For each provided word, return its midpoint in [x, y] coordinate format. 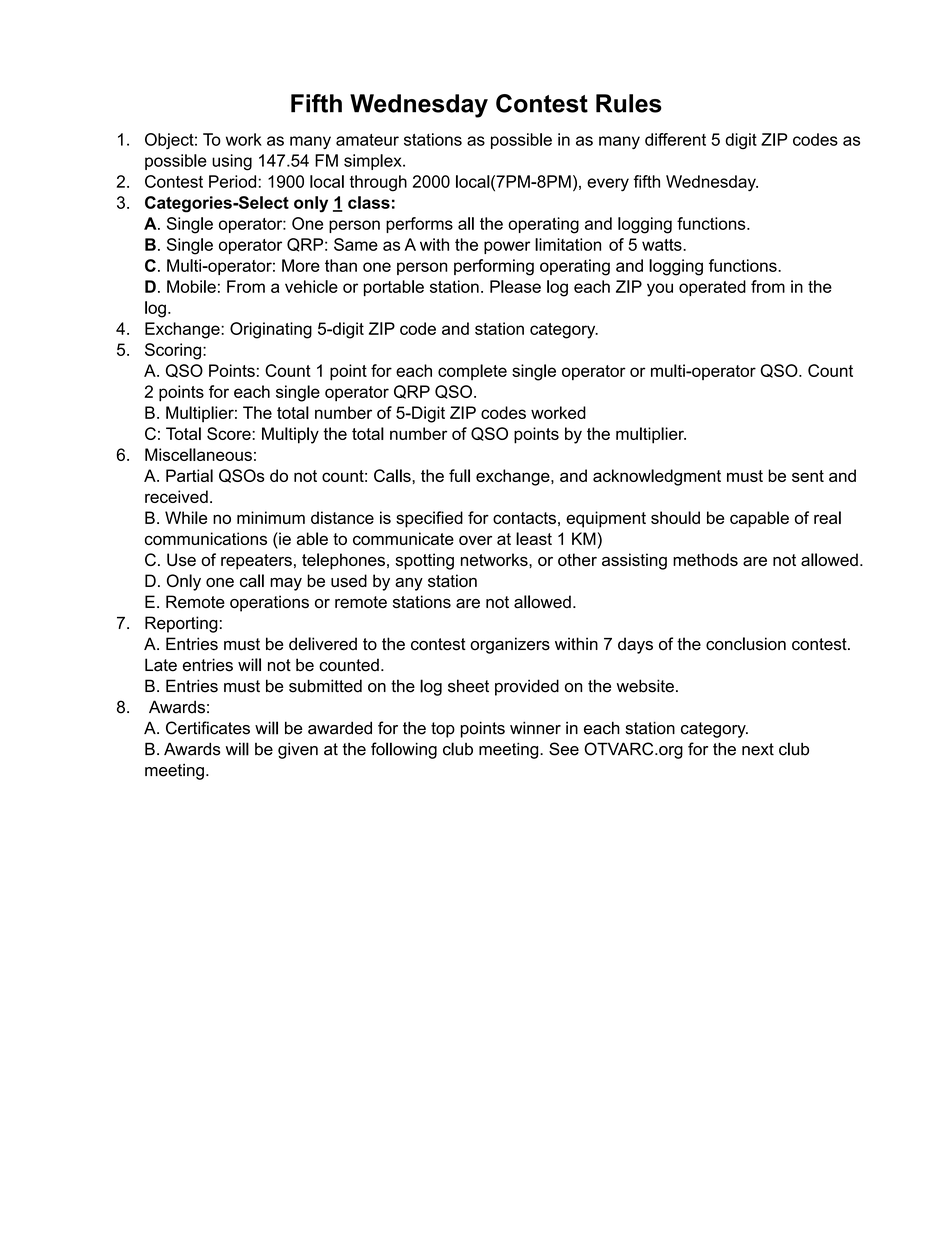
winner [535, 728]
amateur [367, 140]
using [232, 162]
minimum [271, 517]
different [675, 139]
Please [515, 286]
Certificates [208, 728]
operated [712, 288]
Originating [271, 330]
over [475, 540]
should [675, 517]
